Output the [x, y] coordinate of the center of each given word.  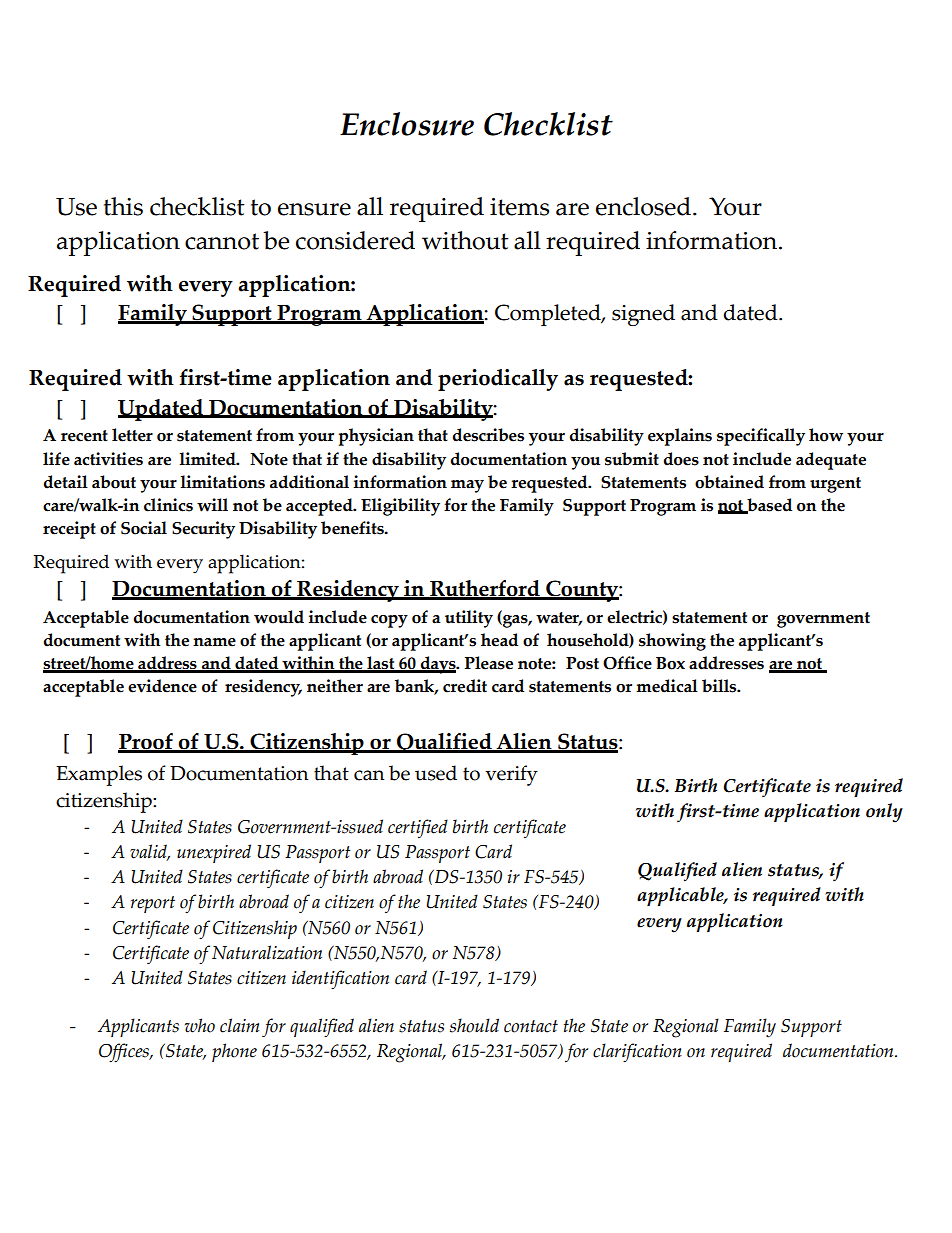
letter [132, 435]
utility [469, 619]
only [884, 813]
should [474, 1025]
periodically [498, 380]
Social [144, 528]
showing [672, 642]
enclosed [643, 206]
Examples [99, 775]
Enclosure [407, 124]
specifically [761, 437]
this [123, 206]
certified [418, 828]
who [200, 1025]
